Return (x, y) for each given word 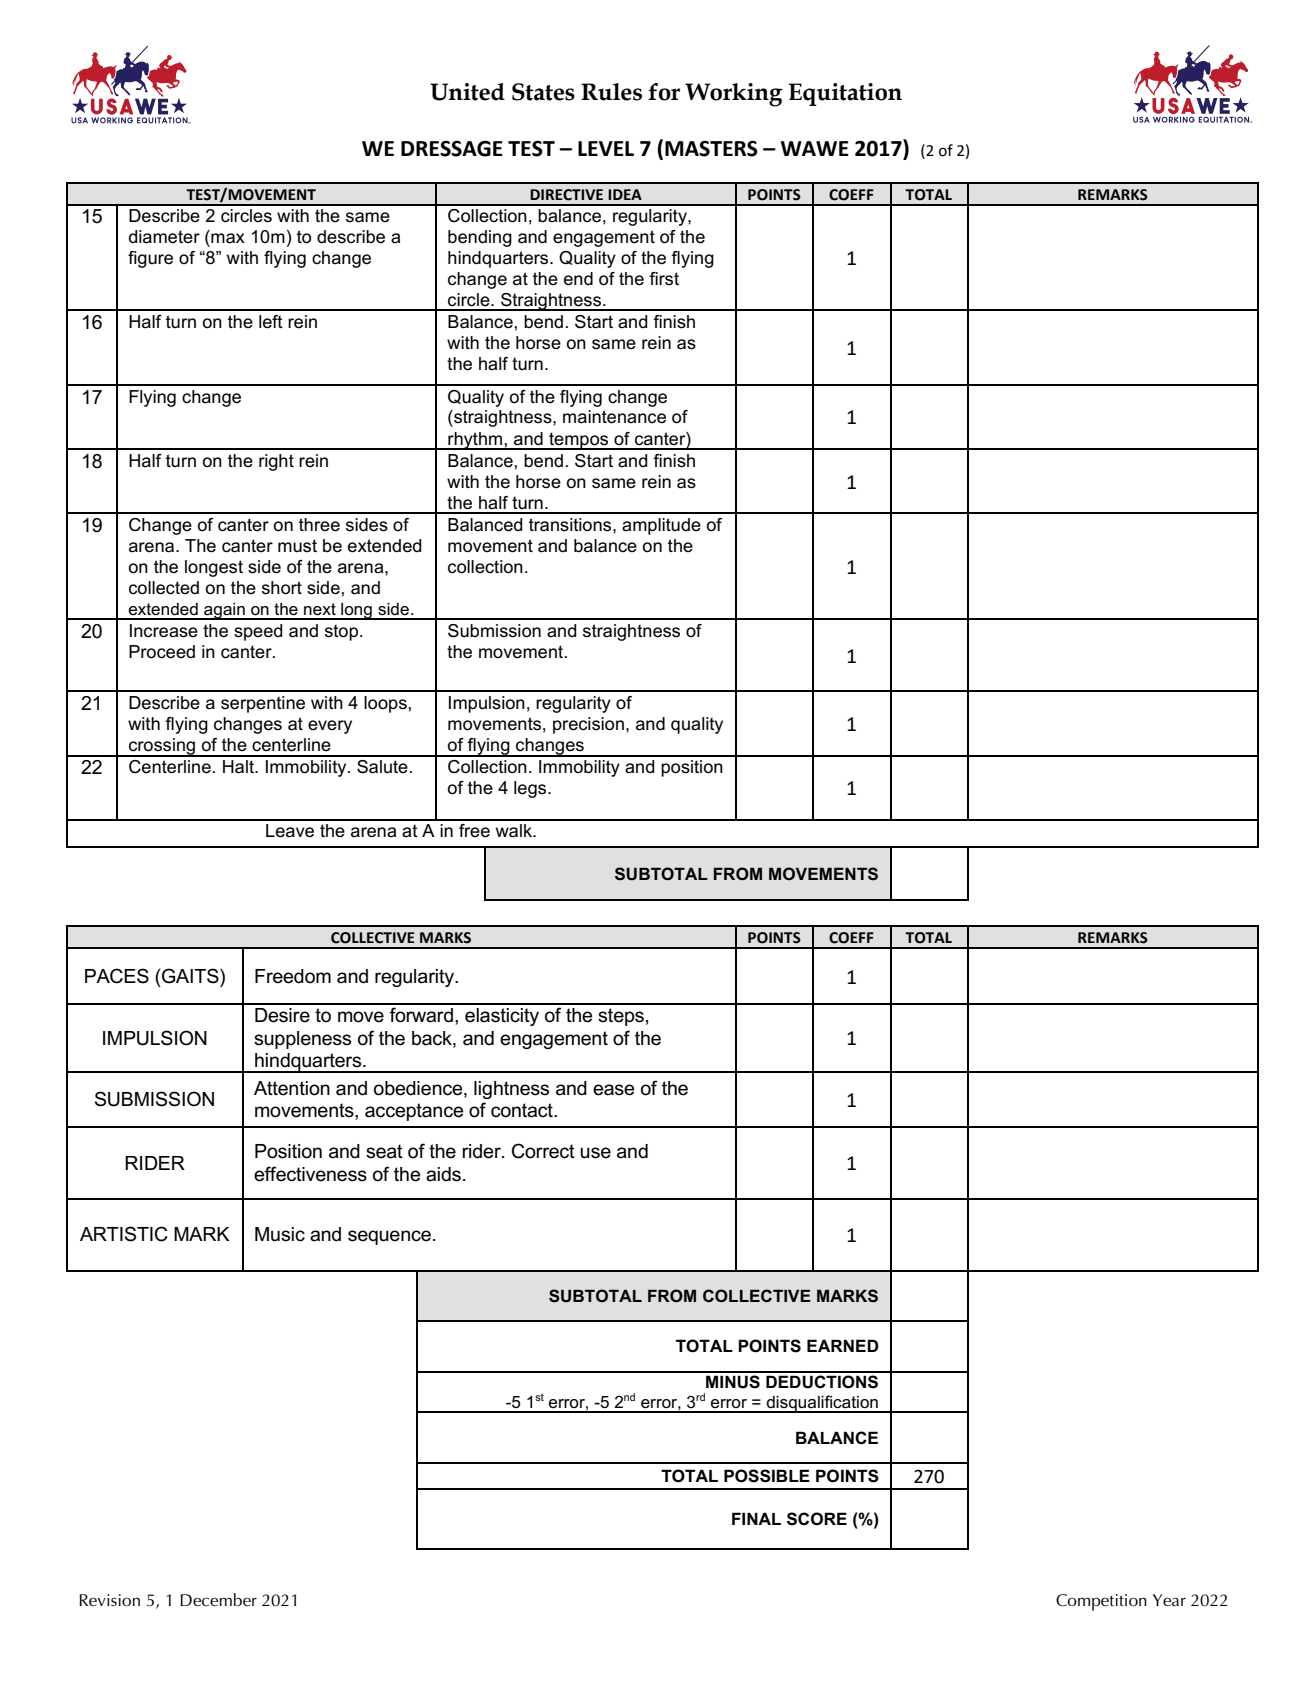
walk (515, 831)
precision (588, 725)
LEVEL (606, 148)
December (218, 1600)
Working (734, 95)
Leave (290, 831)
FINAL (756, 1518)
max (228, 238)
